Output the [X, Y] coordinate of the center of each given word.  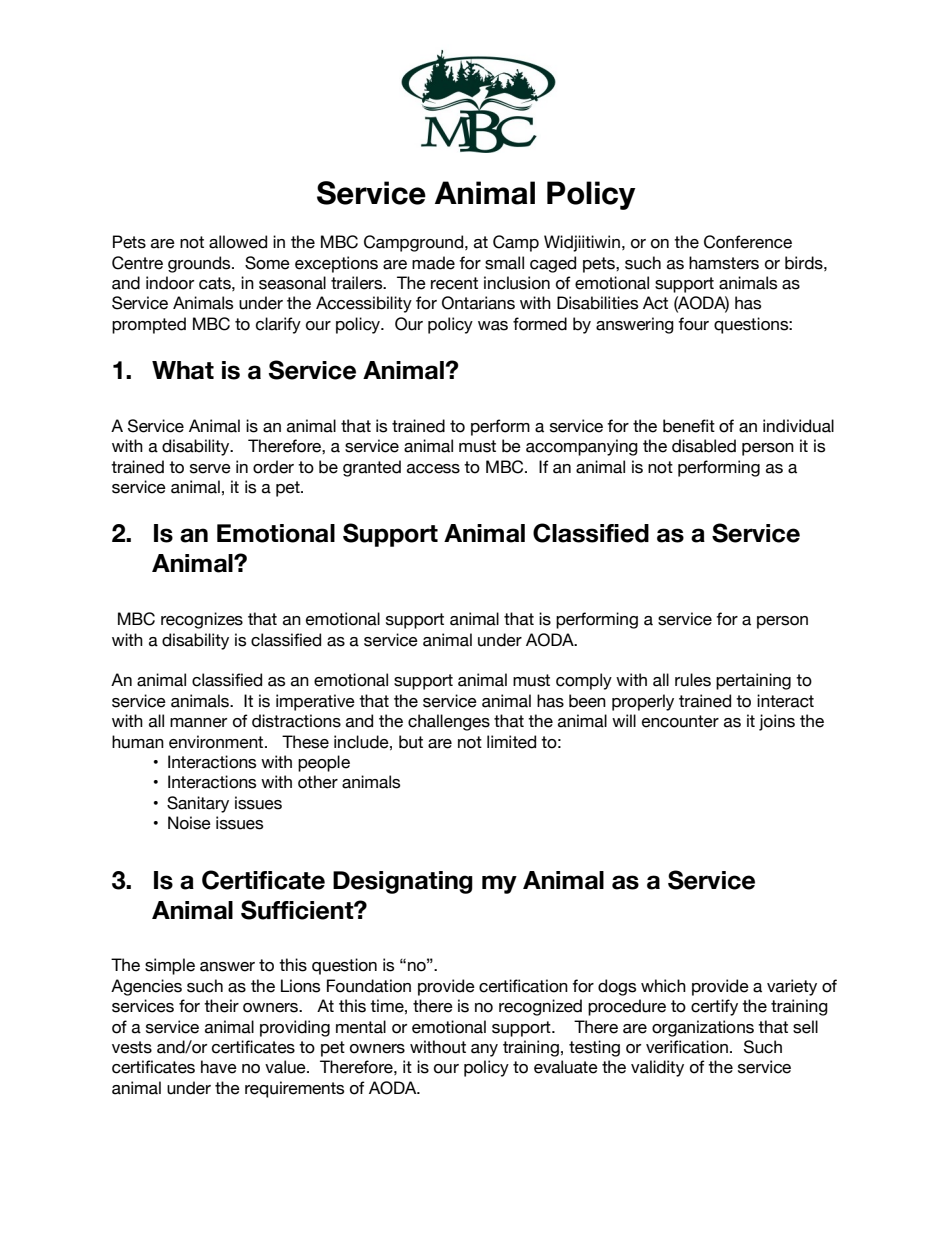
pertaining [753, 681]
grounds [200, 264]
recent [454, 283]
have [219, 1067]
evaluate [566, 1067]
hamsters [724, 263]
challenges [449, 722]
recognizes [202, 620]
